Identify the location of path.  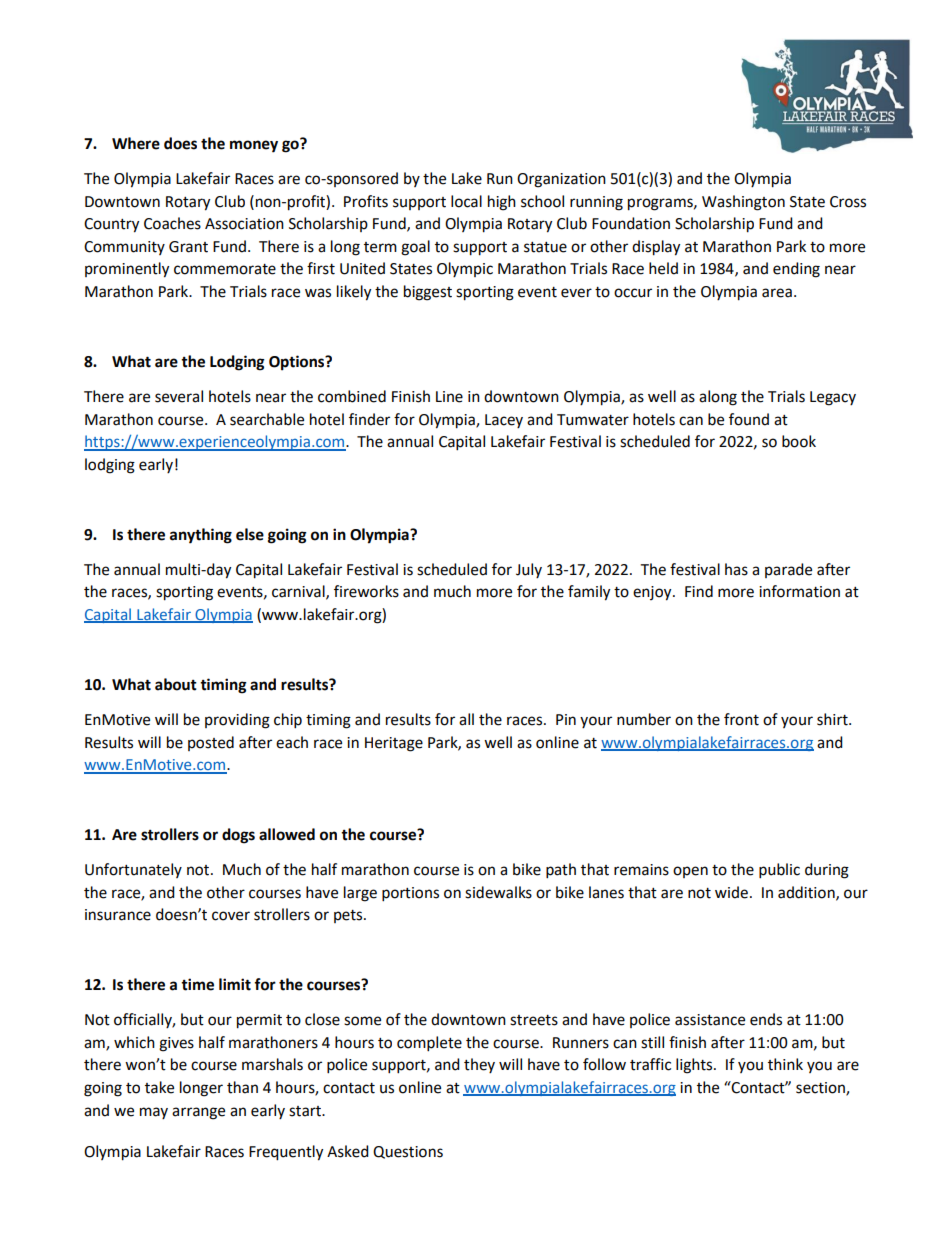
(561, 871).
